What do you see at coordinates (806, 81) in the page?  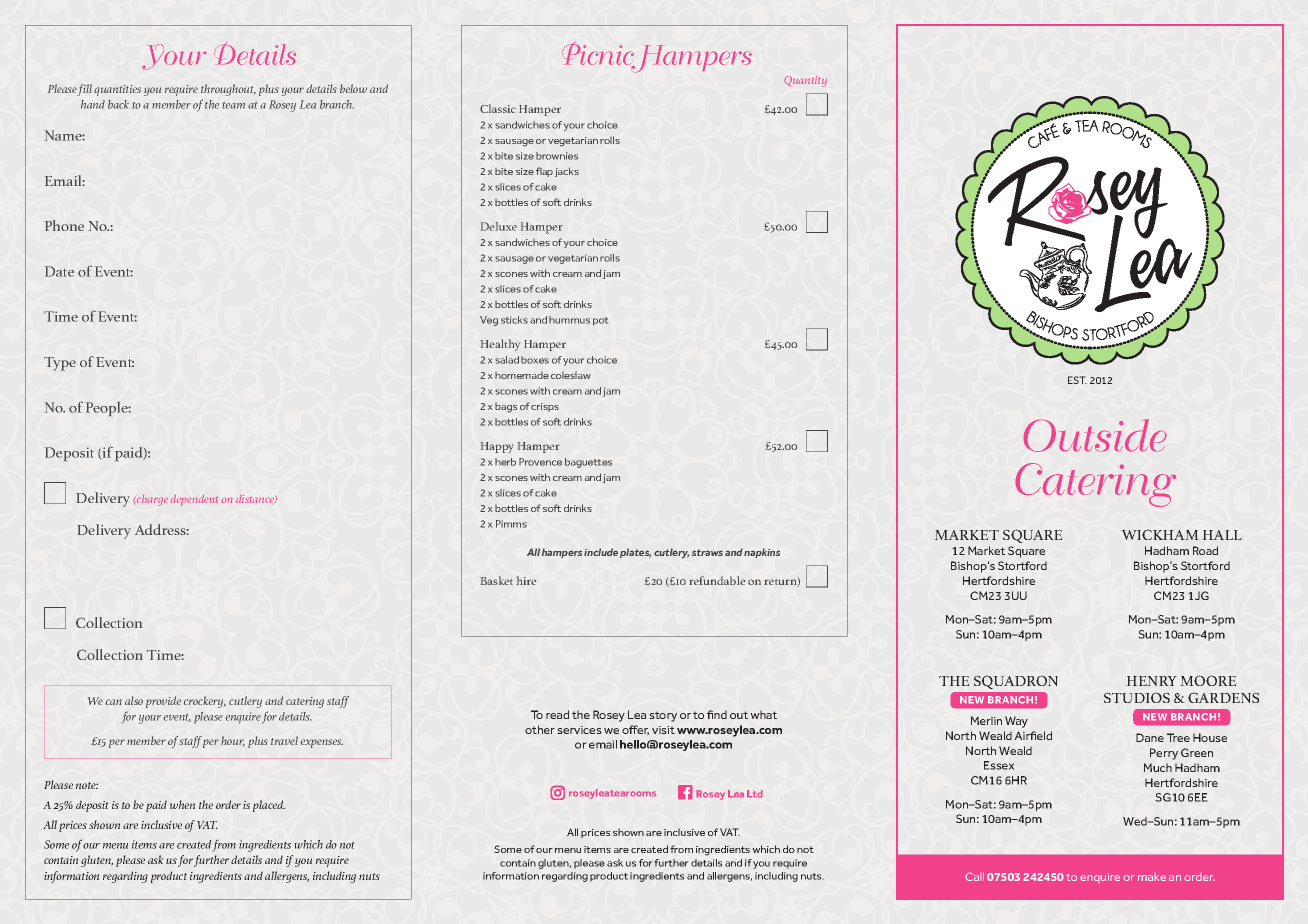 I see `Quantity` at bounding box center [806, 81].
